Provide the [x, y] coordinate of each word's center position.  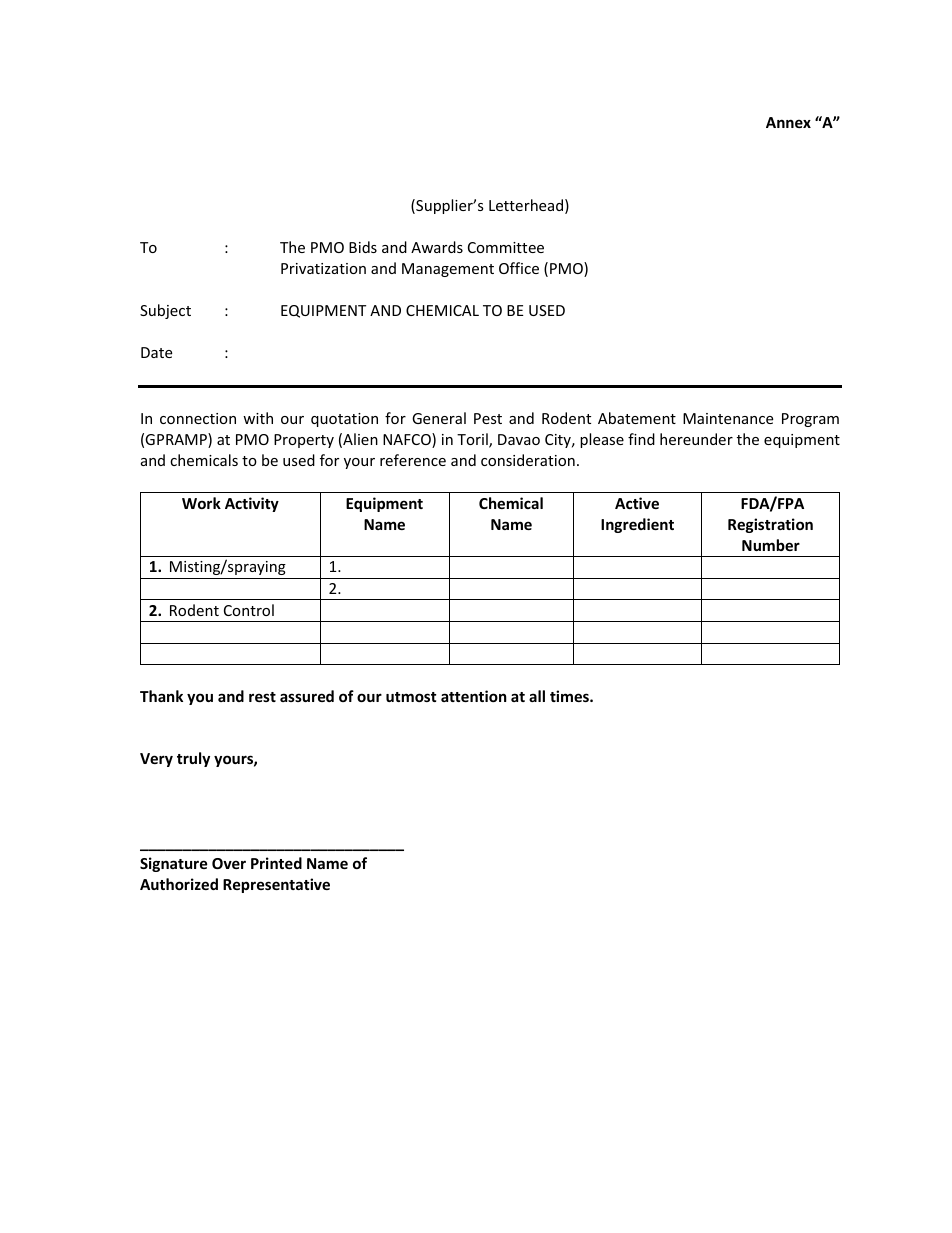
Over [229, 863]
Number [771, 545]
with [258, 418]
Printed [276, 863]
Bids [363, 247]
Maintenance [728, 418]
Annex [788, 122]
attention [474, 696]
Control [249, 610]
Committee [506, 247]
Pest [488, 418]
